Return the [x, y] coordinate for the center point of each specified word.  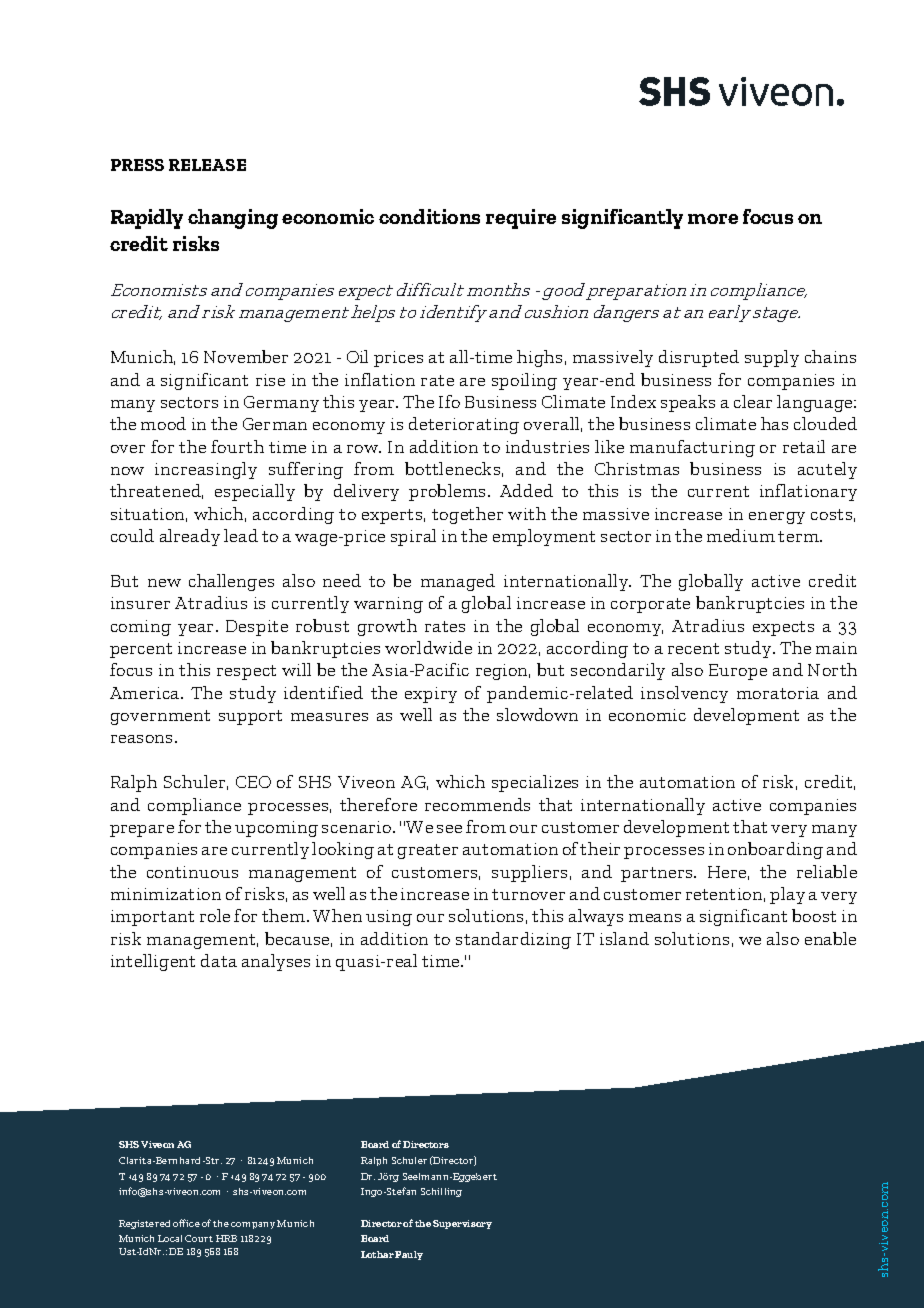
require [521, 219]
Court [199, 1238]
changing [233, 219]
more [713, 219]
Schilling [441, 1192]
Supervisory [462, 1224]
